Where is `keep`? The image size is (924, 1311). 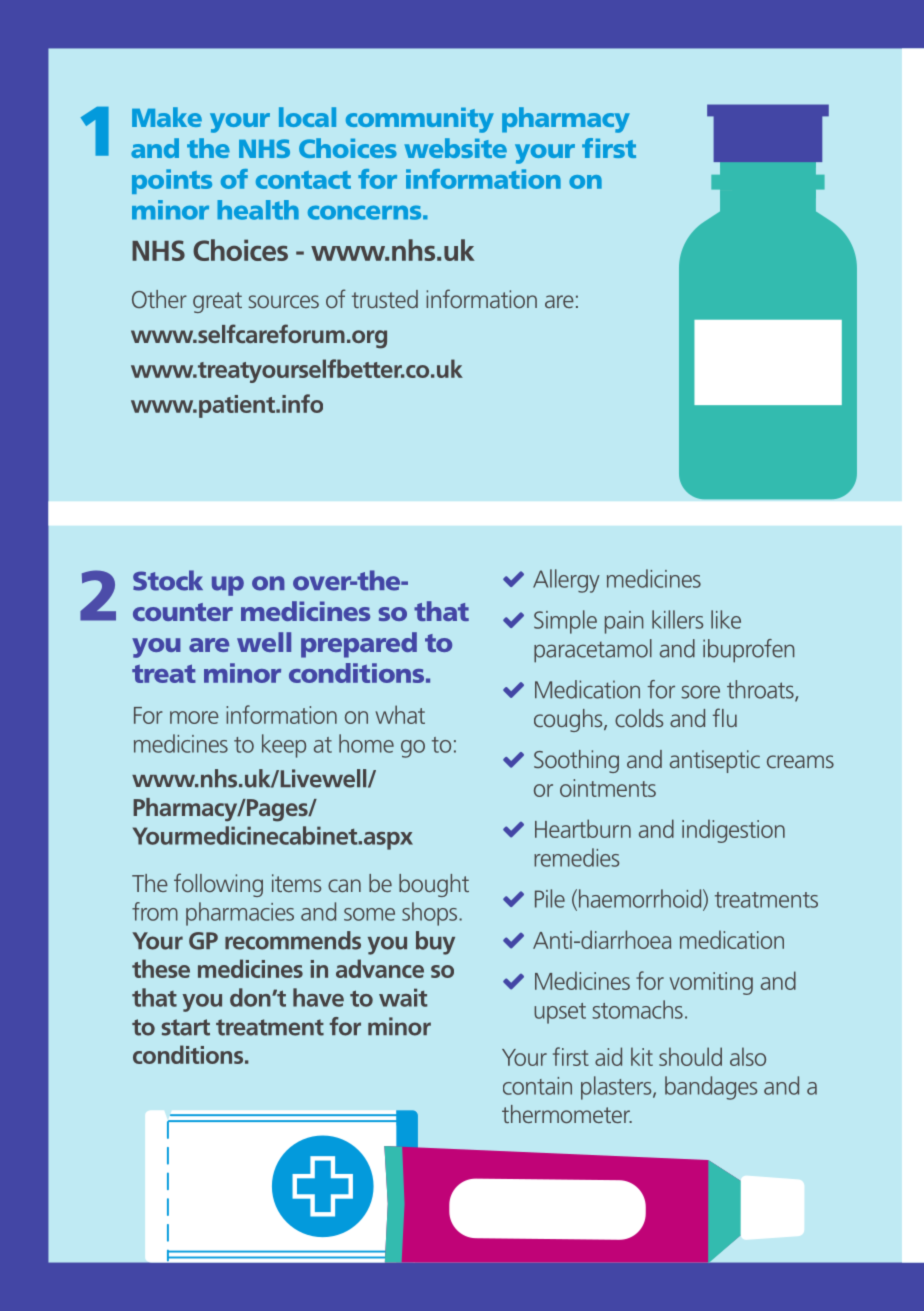 keep is located at coordinates (284, 746).
